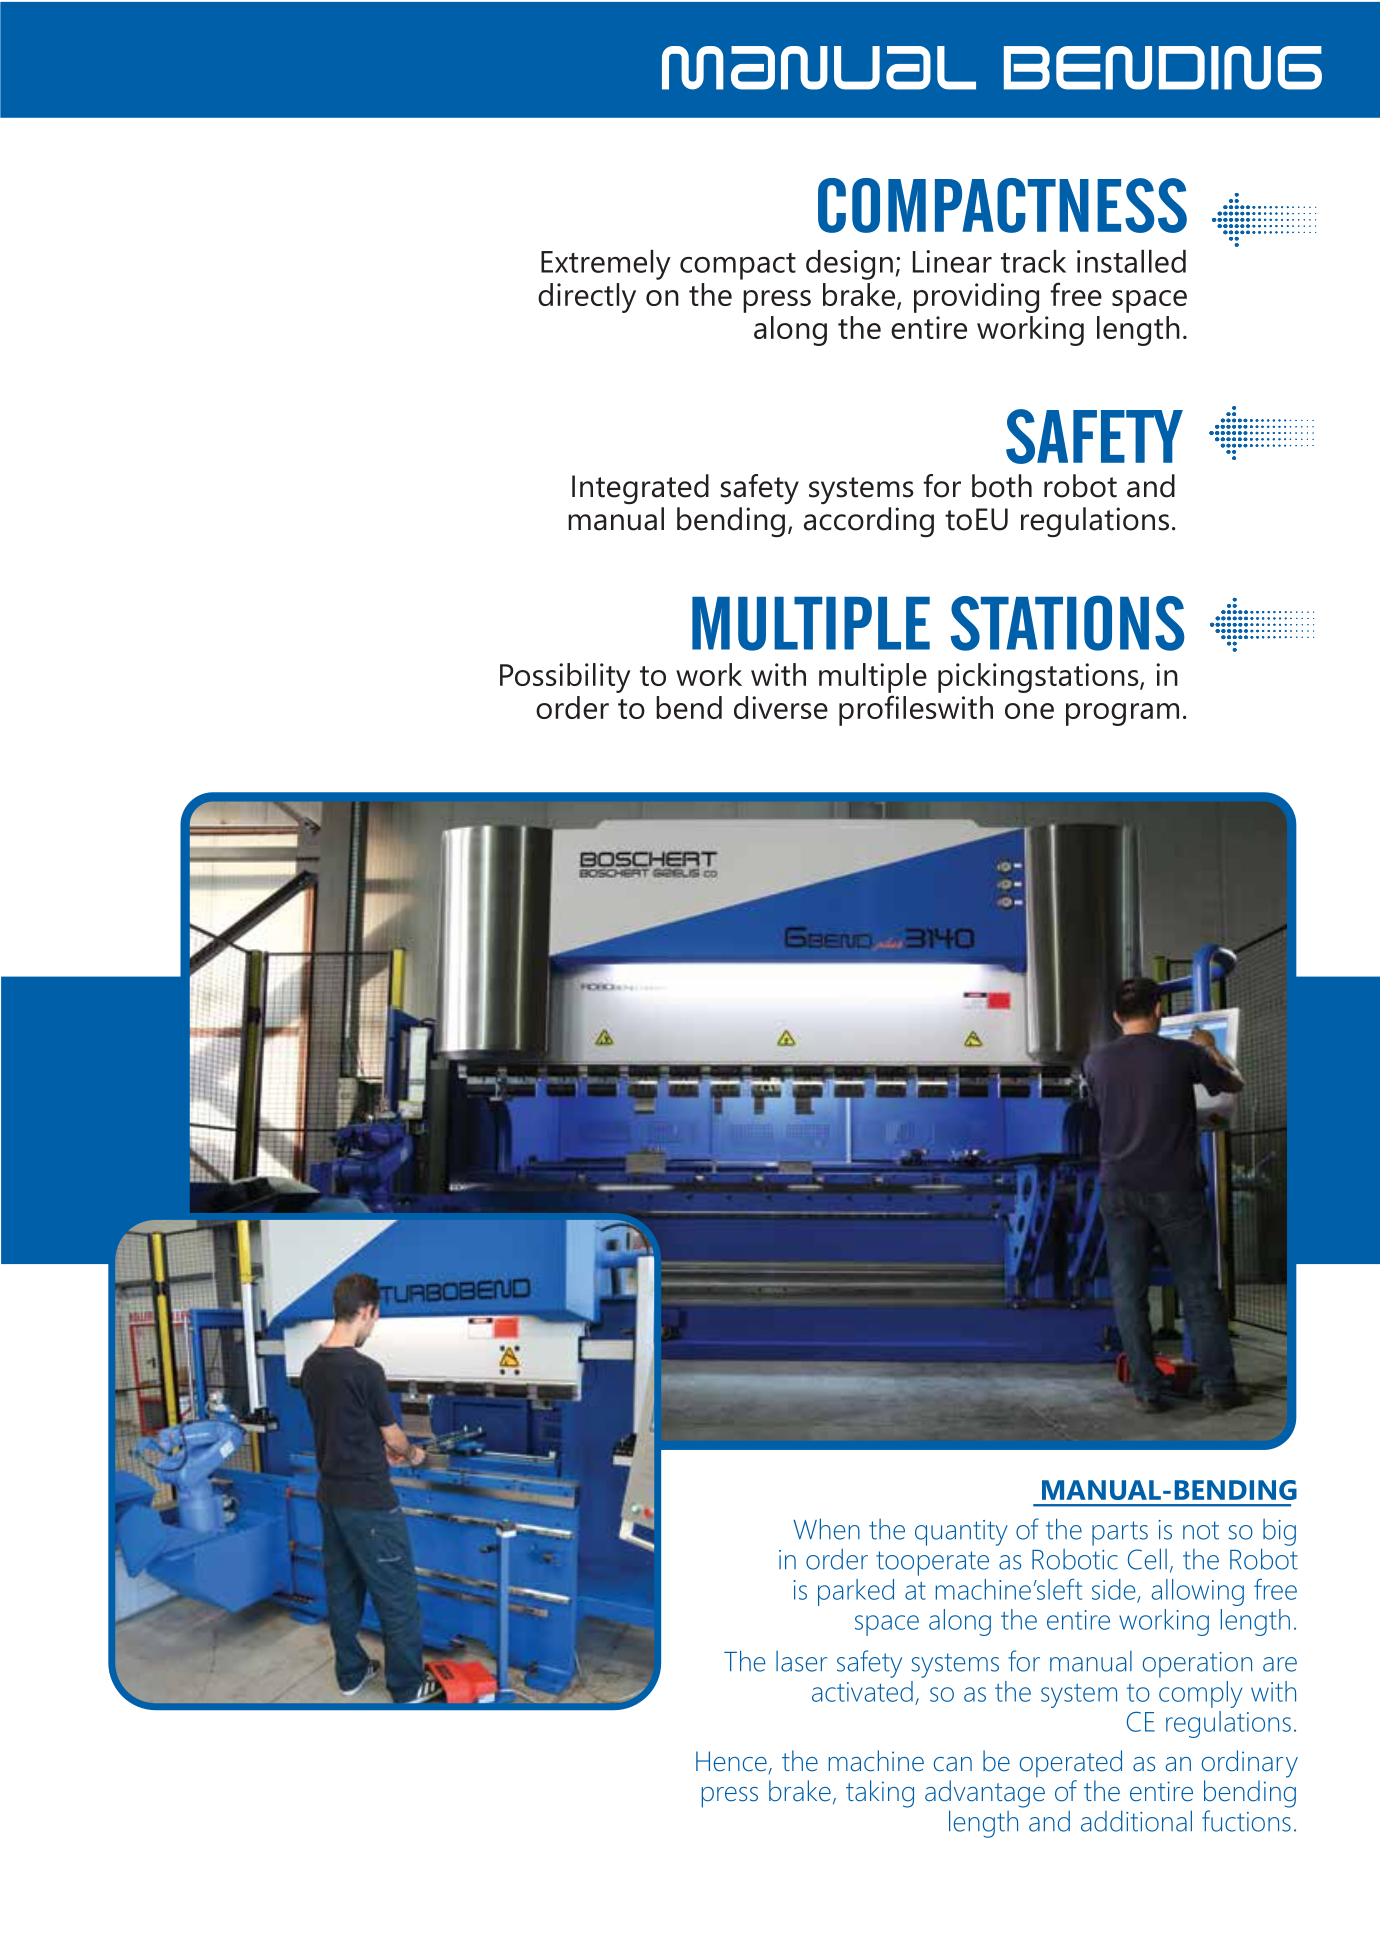 This document has width=1380, height=1952. I want to click on Linear, so click(952, 261).
